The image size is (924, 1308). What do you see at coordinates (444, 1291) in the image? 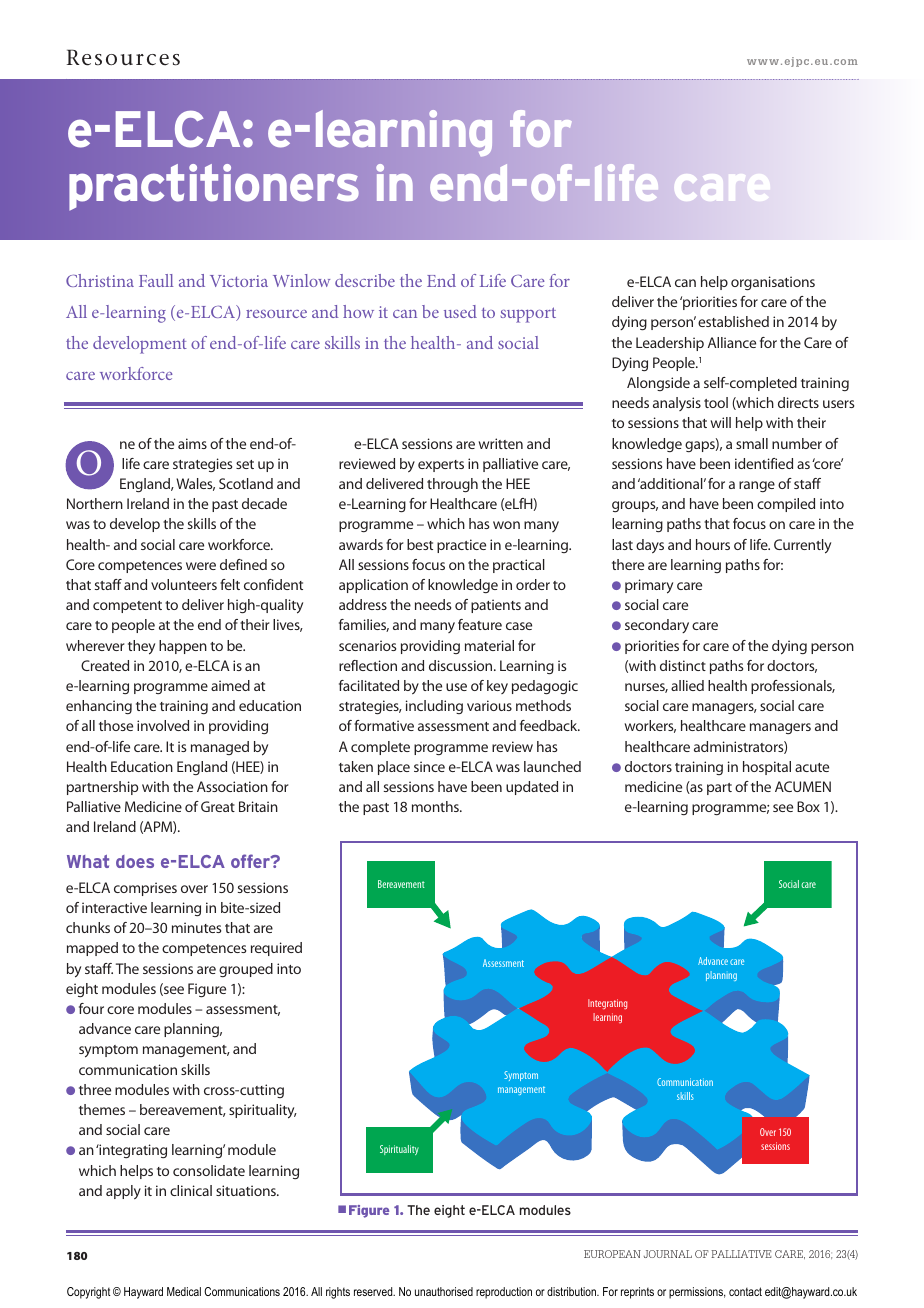
I see `unauthorised` at bounding box center [444, 1291].
